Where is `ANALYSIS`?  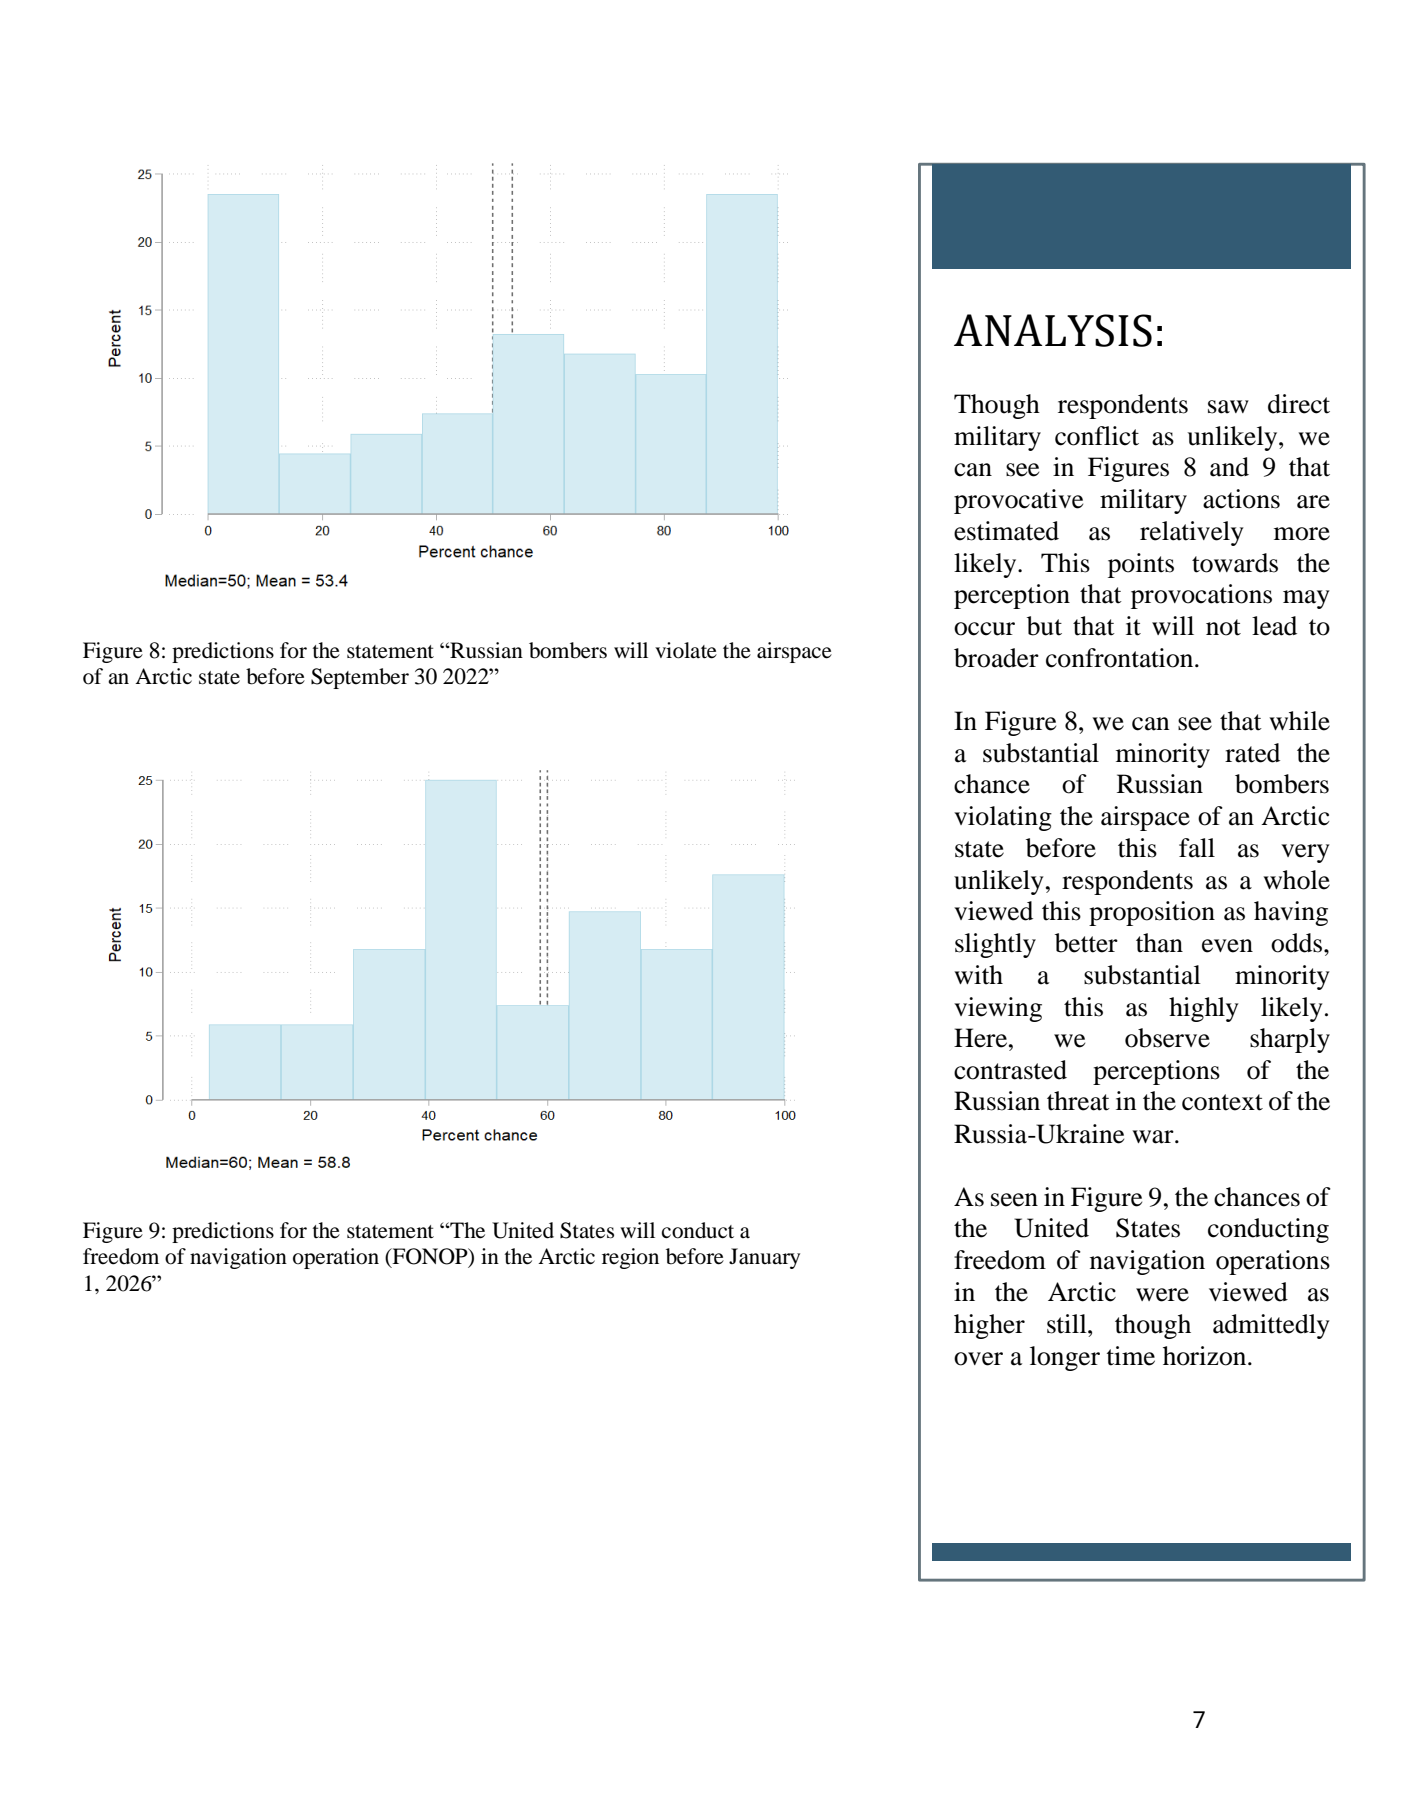 ANALYSIS is located at coordinates (1053, 330).
